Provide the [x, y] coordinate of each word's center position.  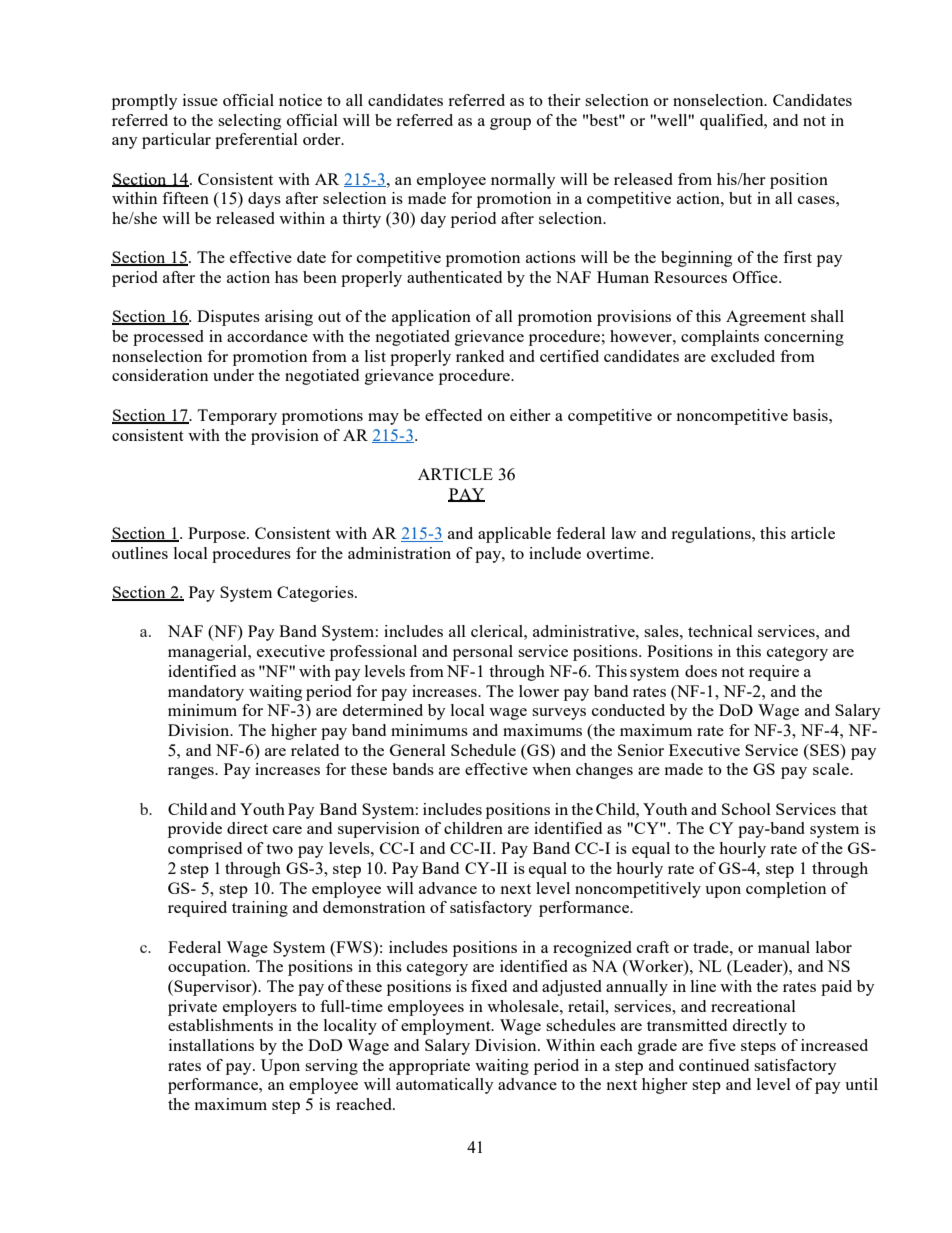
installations [211, 1045]
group [510, 124]
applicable [514, 535]
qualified [733, 122]
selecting [249, 122]
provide [195, 830]
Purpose [218, 535]
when [551, 769]
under [233, 375]
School [746, 809]
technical [720, 631]
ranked [480, 356]
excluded [743, 356]
